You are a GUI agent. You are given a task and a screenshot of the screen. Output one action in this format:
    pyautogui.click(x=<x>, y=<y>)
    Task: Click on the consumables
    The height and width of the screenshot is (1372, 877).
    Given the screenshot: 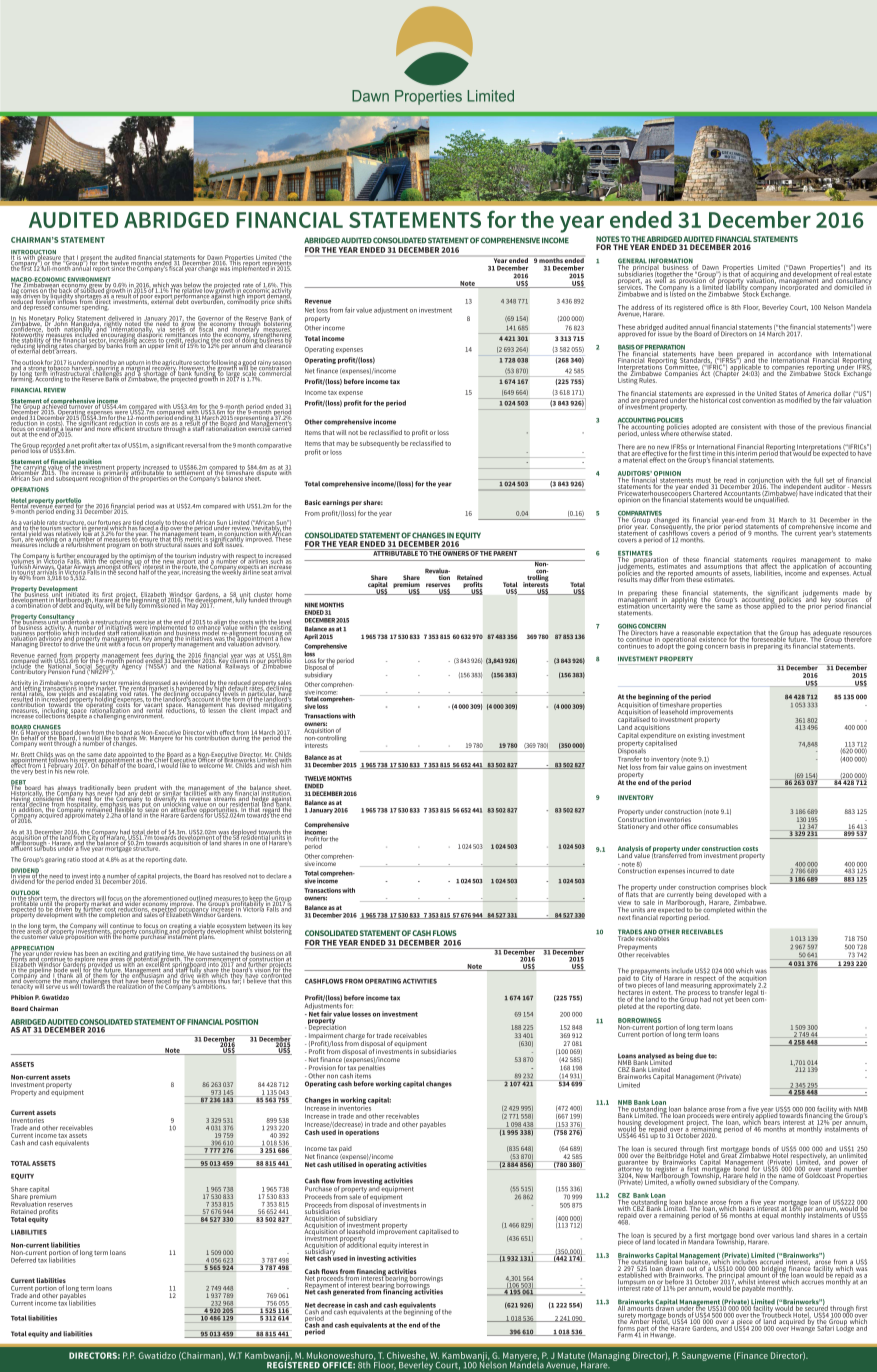 What is the action you would take?
    pyautogui.click(x=718, y=826)
